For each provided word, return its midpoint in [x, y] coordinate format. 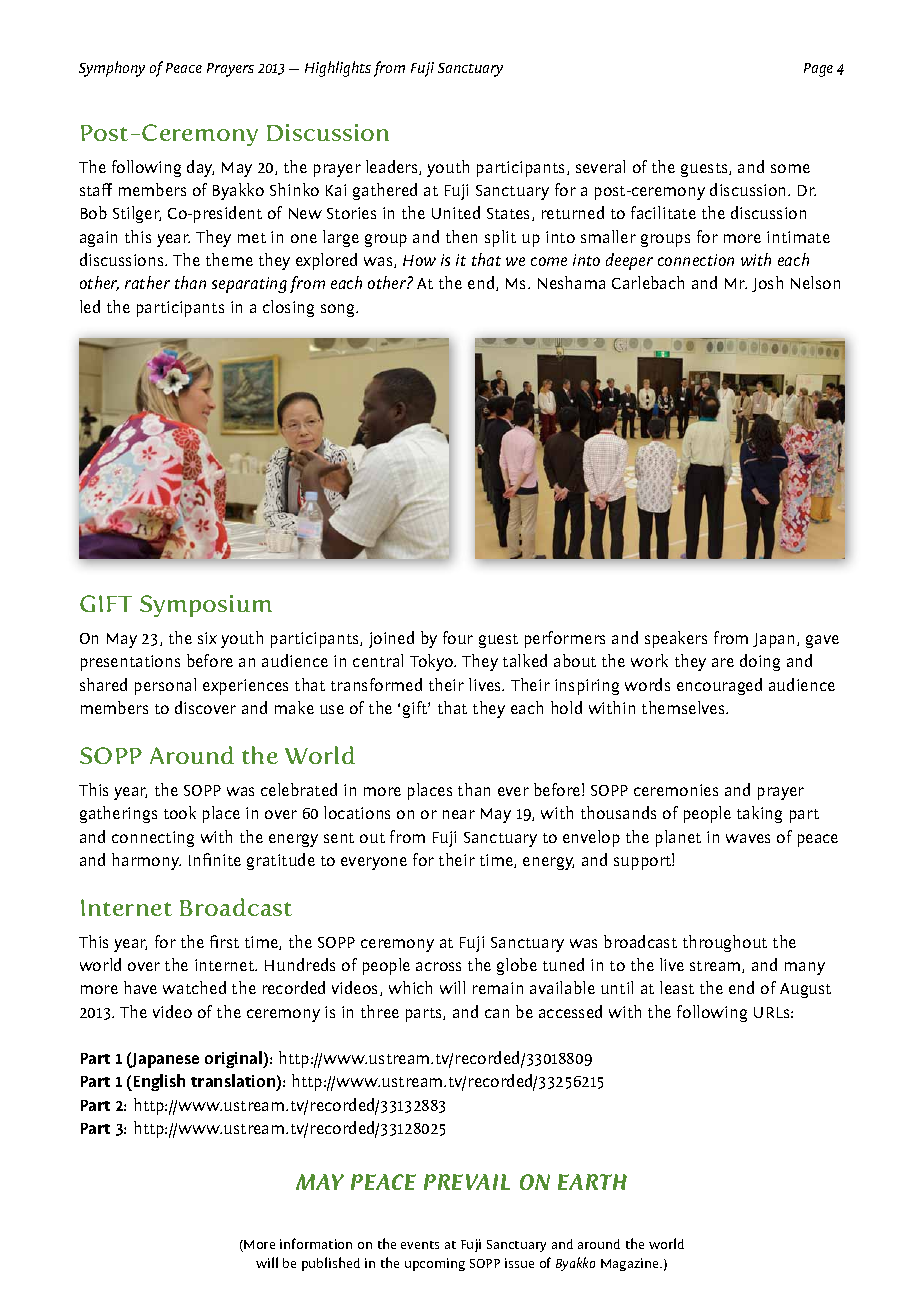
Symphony [112, 69]
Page [818, 70]
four [458, 637]
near [459, 814]
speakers [676, 639]
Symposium [206, 606]
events [420, 1245]
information [316, 1243]
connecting [153, 839]
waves [748, 838]
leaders [393, 167]
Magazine [631, 1264]
